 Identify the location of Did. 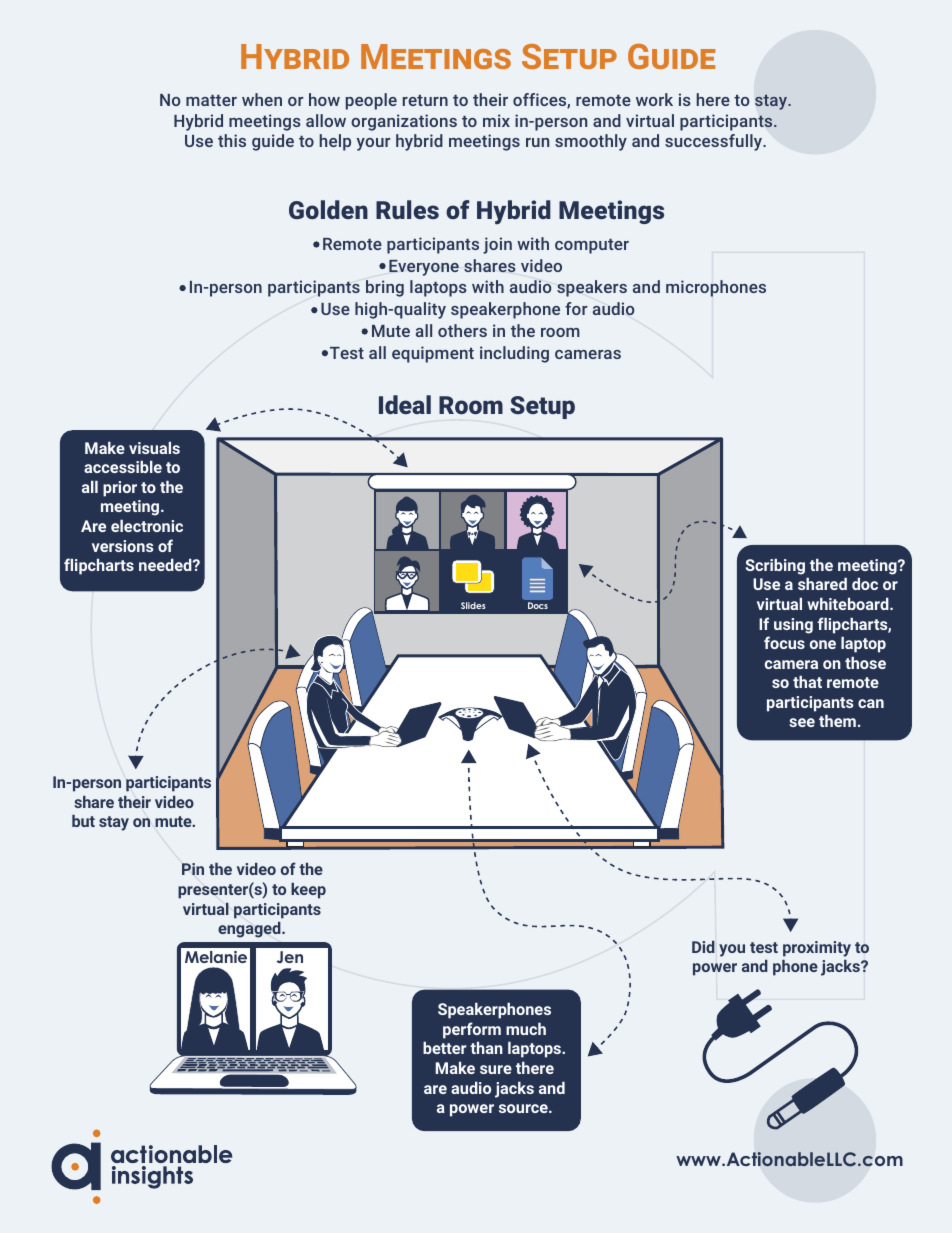
(703, 947).
